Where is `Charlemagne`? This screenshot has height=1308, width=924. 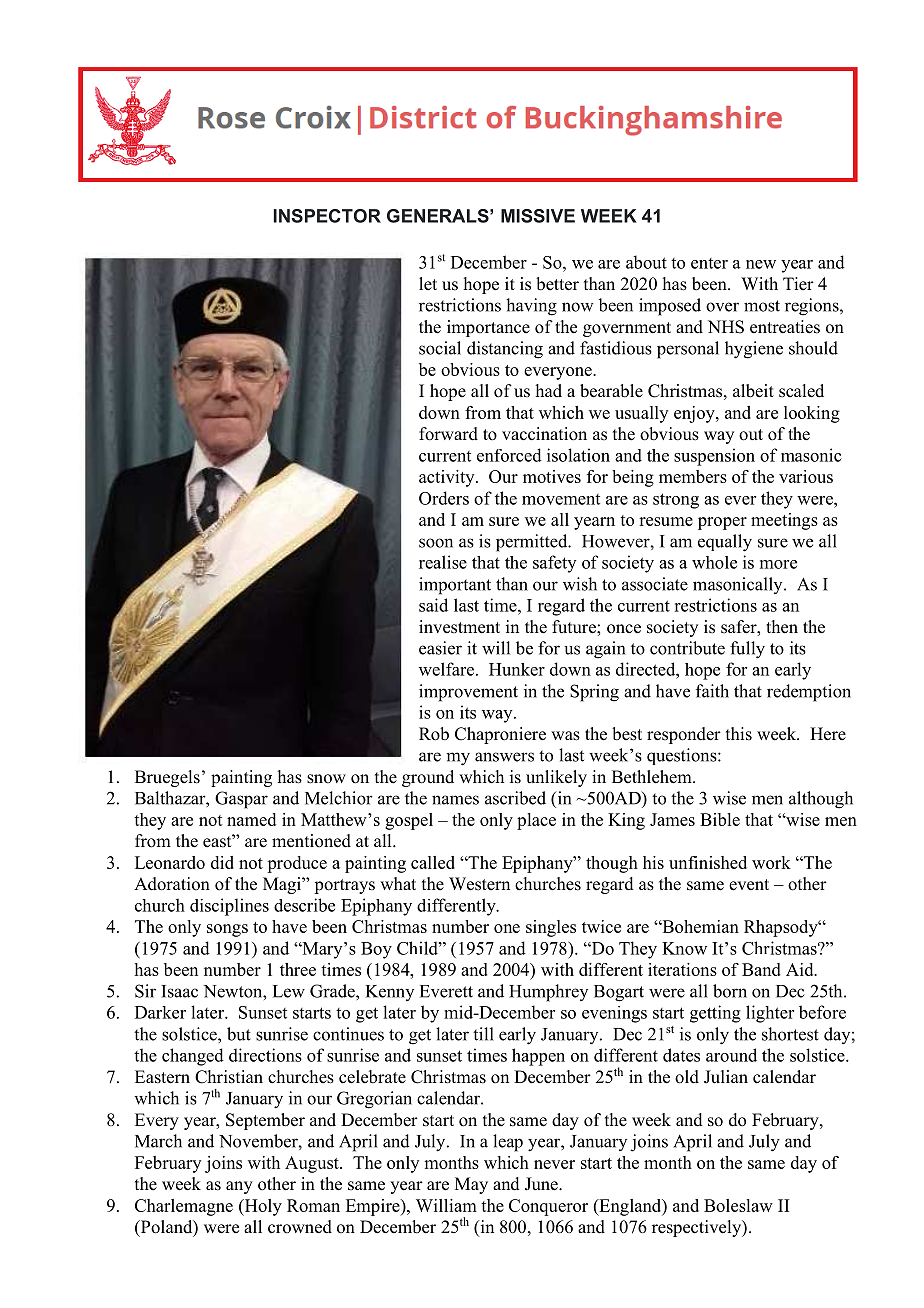 Charlemagne is located at coordinates (184, 1207).
